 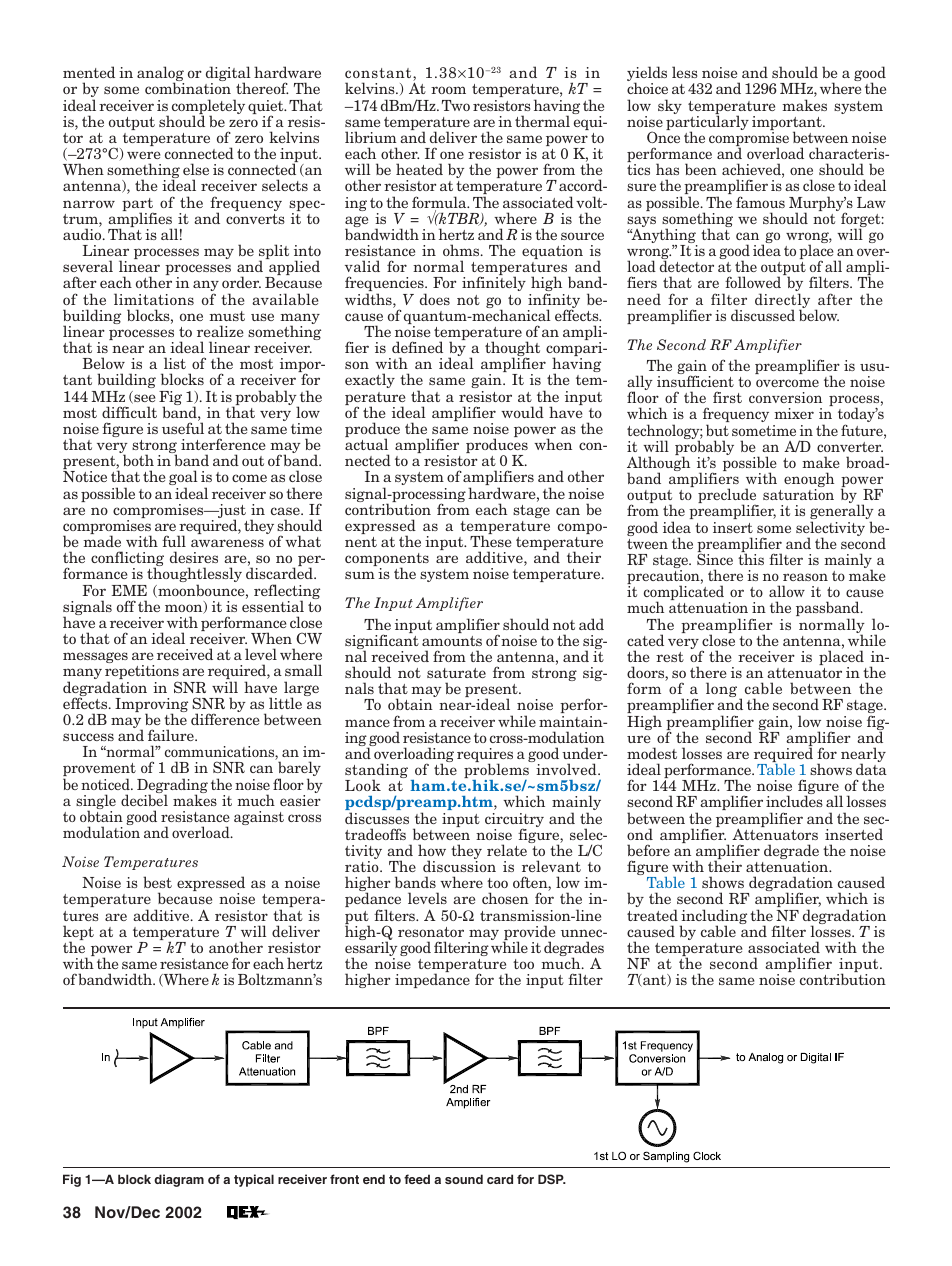 What do you see at coordinates (154, 299) in the screenshot?
I see `limitations` at bounding box center [154, 299].
